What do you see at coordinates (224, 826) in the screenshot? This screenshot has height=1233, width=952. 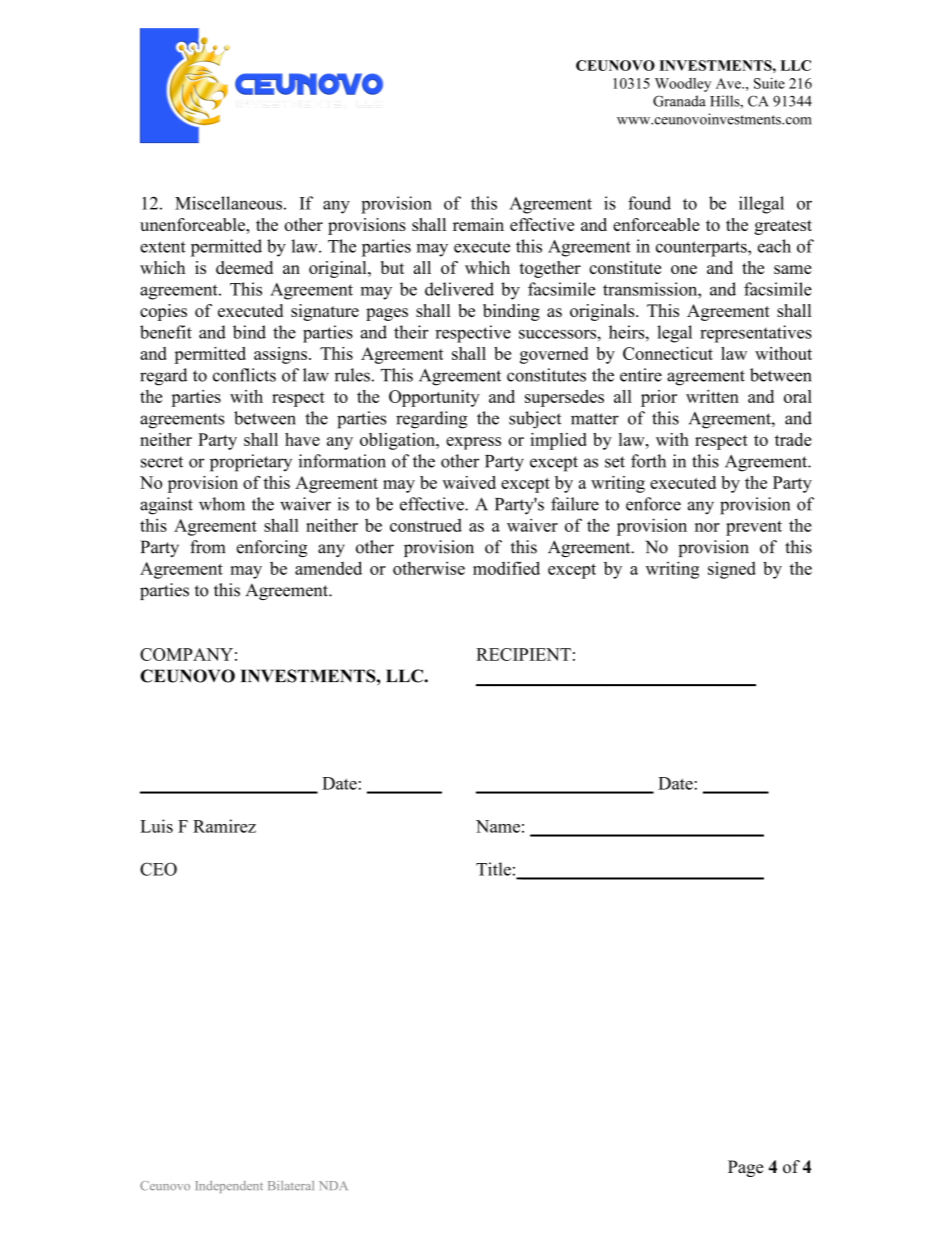 I see `Ramirez` at bounding box center [224, 826].
